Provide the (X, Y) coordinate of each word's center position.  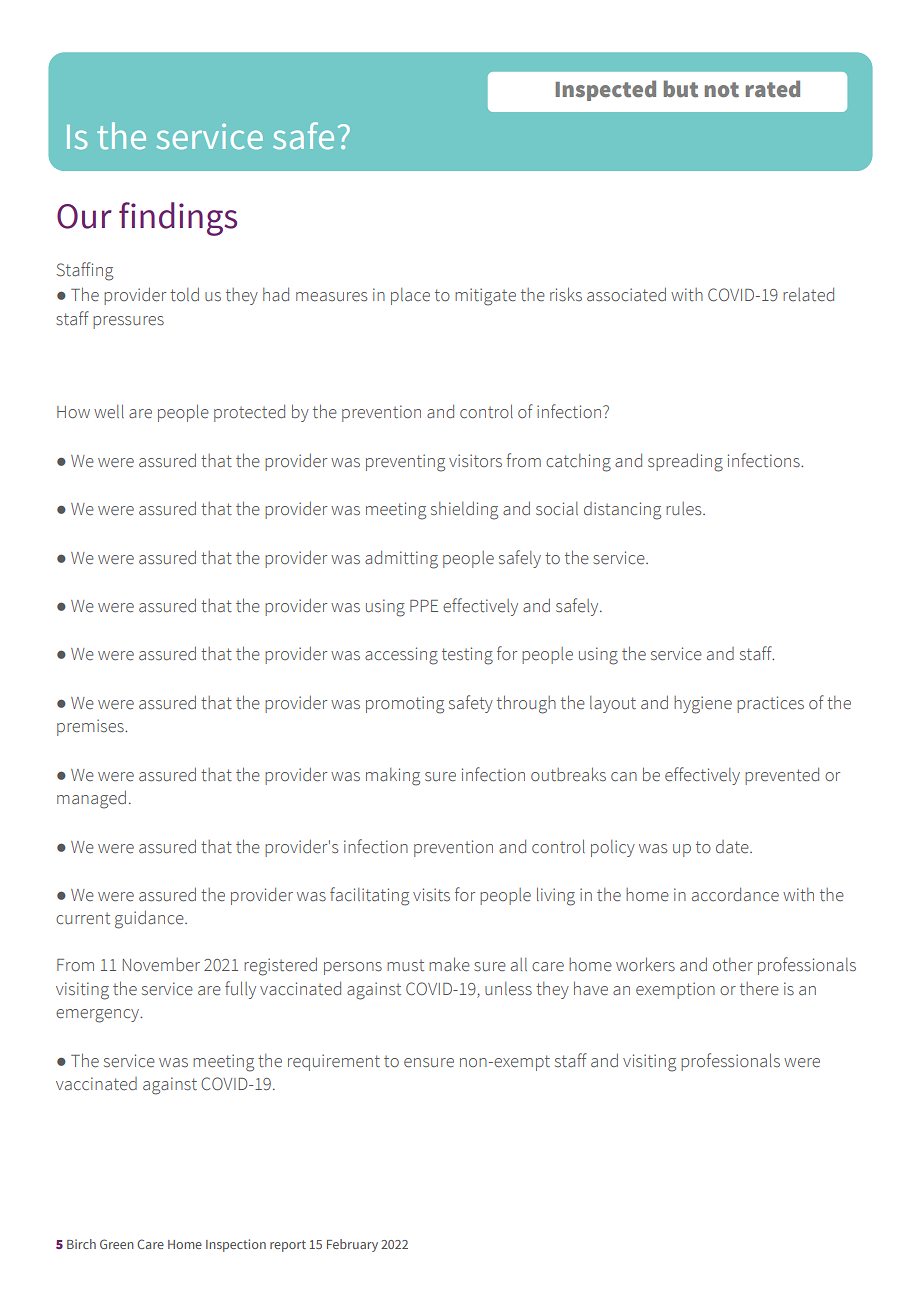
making (393, 777)
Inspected (606, 90)
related (808, 295)
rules (685, 509)
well (109, 411)
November (161, 965)
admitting (401, 560)
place (410, 296)
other (733, 965)
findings (178, 219)
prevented (782, 776)
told (184, 294)
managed (91, 800)
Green (117, 1244)
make (449, 964)
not (722, 90)
